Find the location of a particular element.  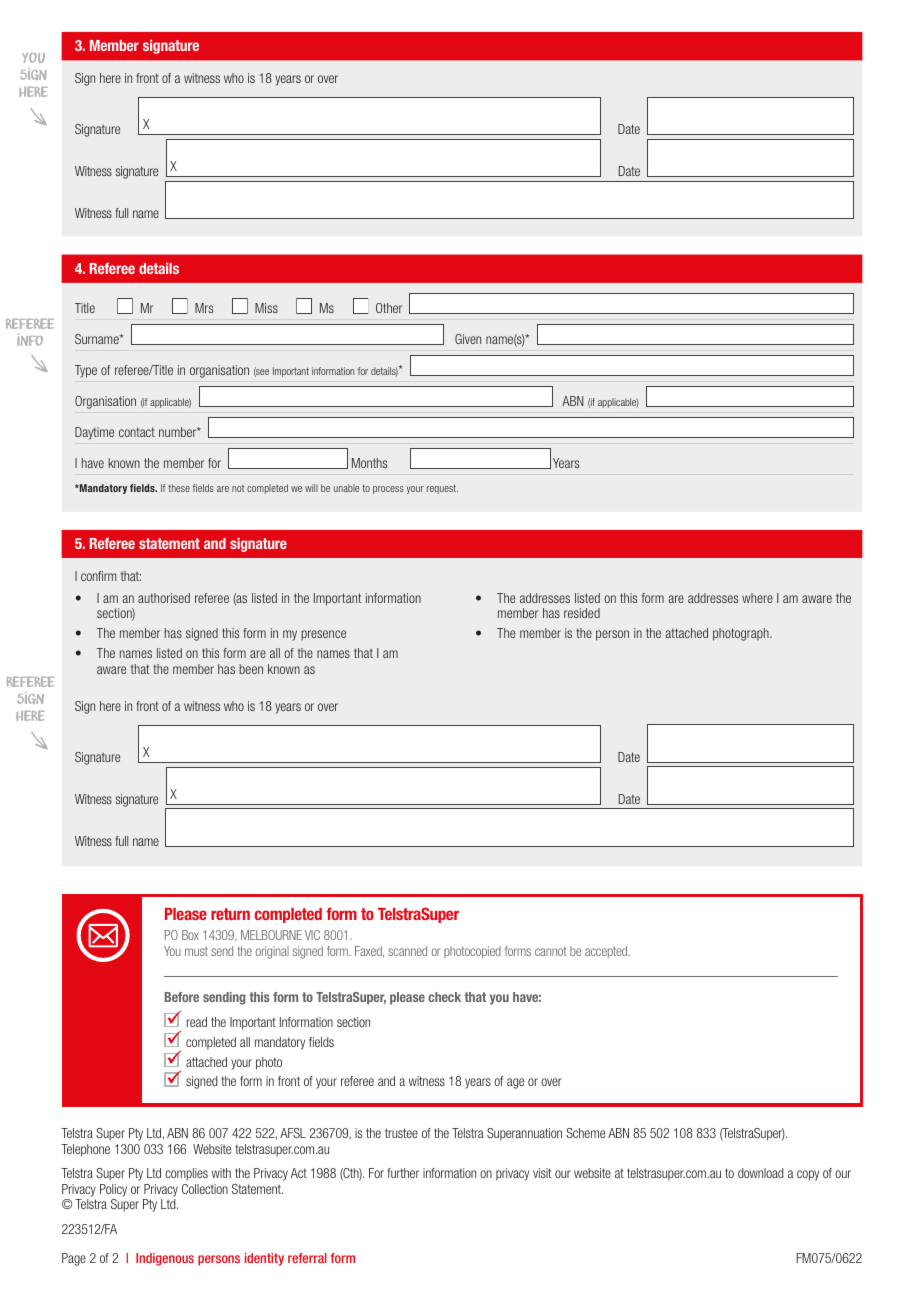

authorised is located at coordinates (164, 598).
